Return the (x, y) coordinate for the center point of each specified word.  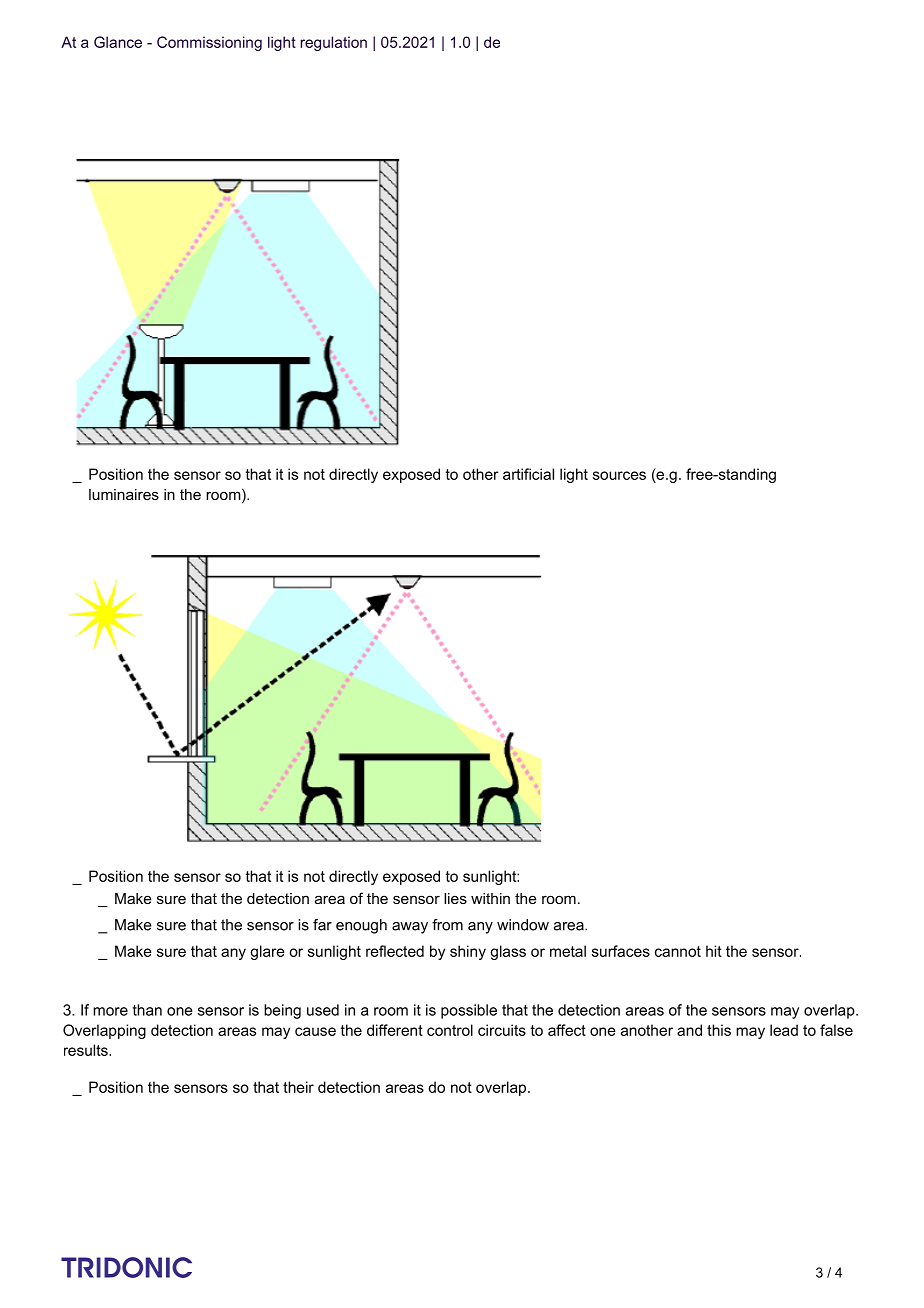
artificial (528, 474)
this (719, 1030)
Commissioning (209, 43)
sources (619, 475)
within (490, 898)
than (147, 1010)
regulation (333, 43)
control (450, 1030)
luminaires (124, 494)
